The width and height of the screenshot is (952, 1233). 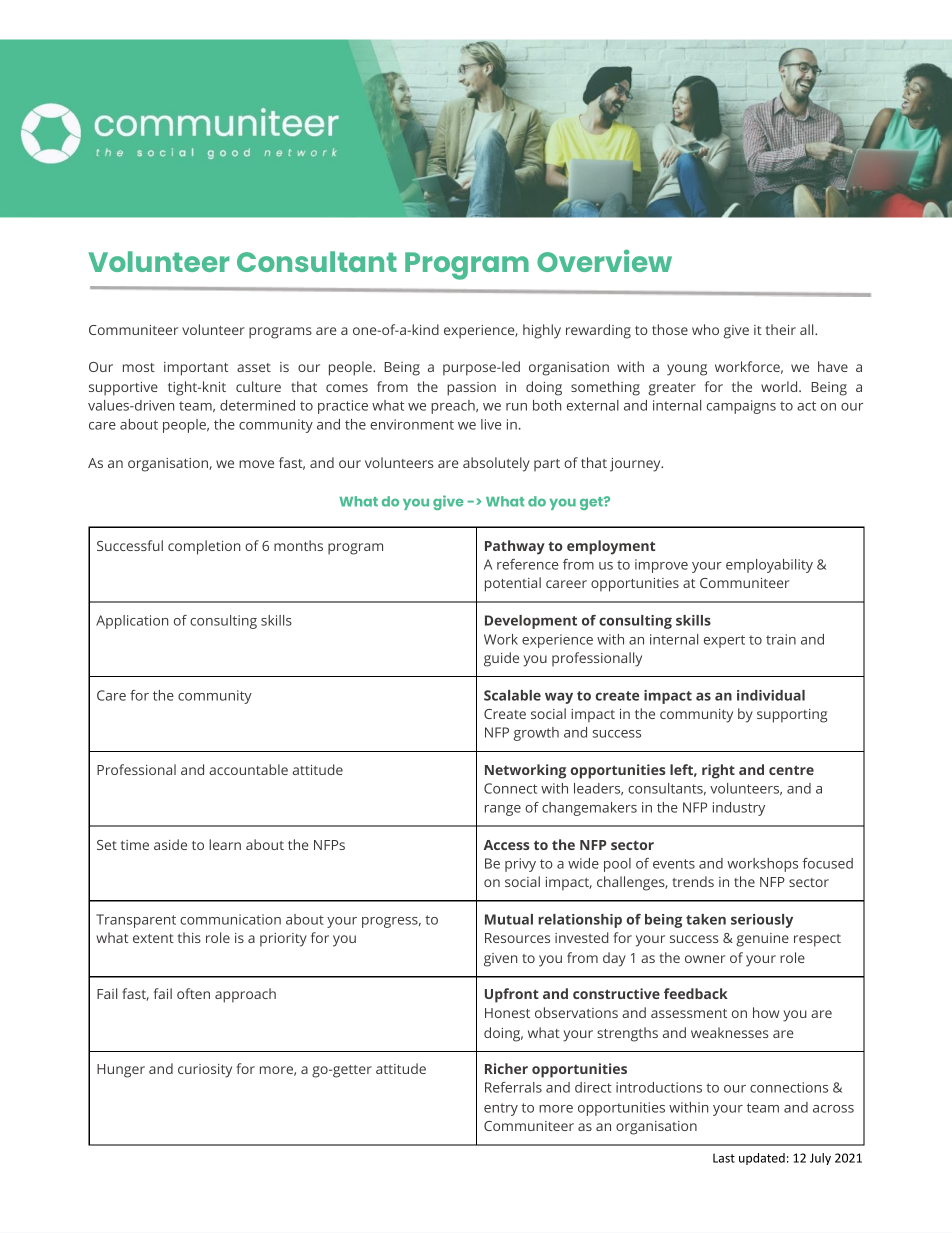 I want to click on curiosity, so click(x=205, y=1071).
